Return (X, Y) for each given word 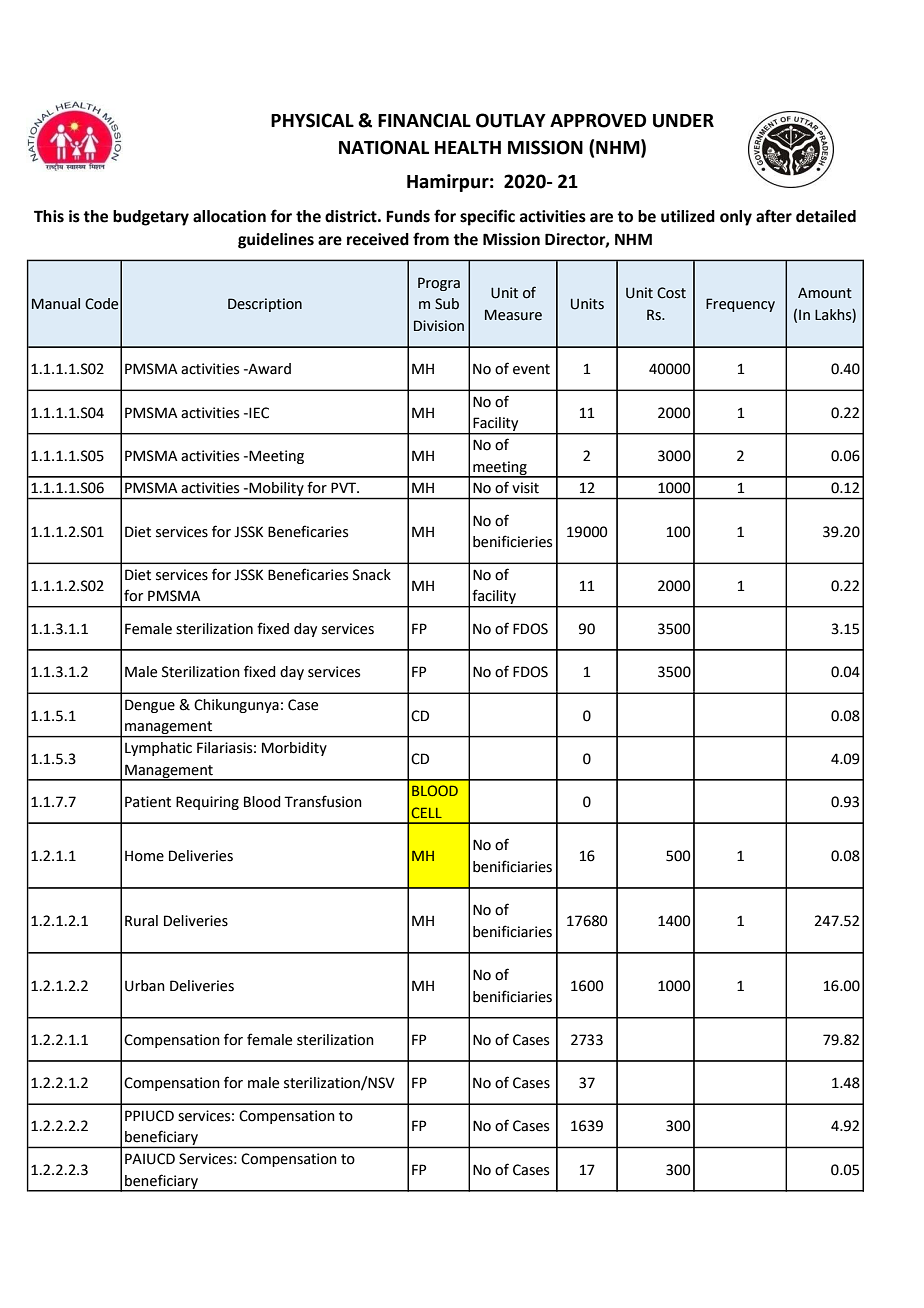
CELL (427, 812)
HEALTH (468, 147)
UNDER (683, 121)
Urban (145, 986)
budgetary (151, 218)
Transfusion (323, 801)
